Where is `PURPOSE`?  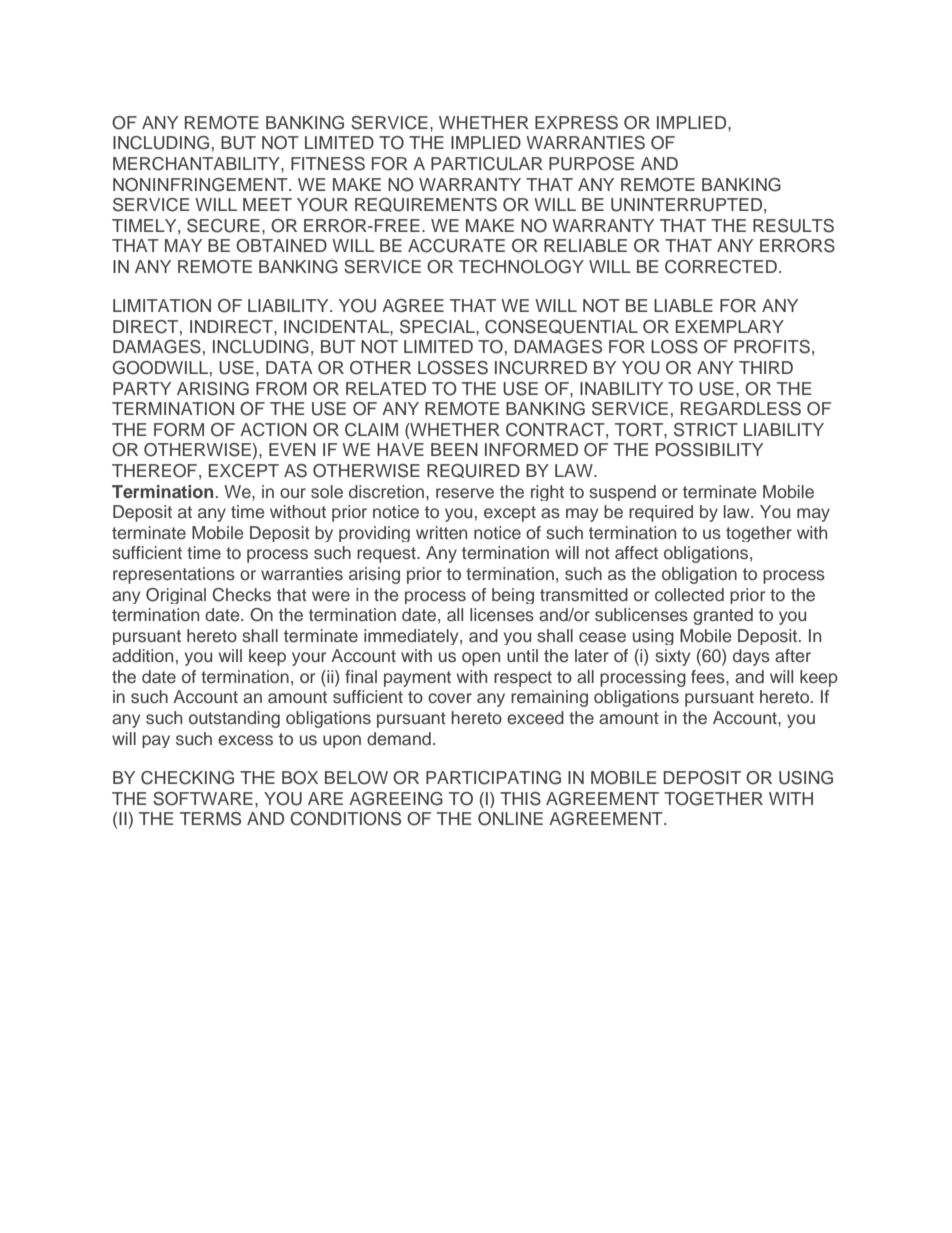 PURPOSE is located at coordinates (591, 164).
